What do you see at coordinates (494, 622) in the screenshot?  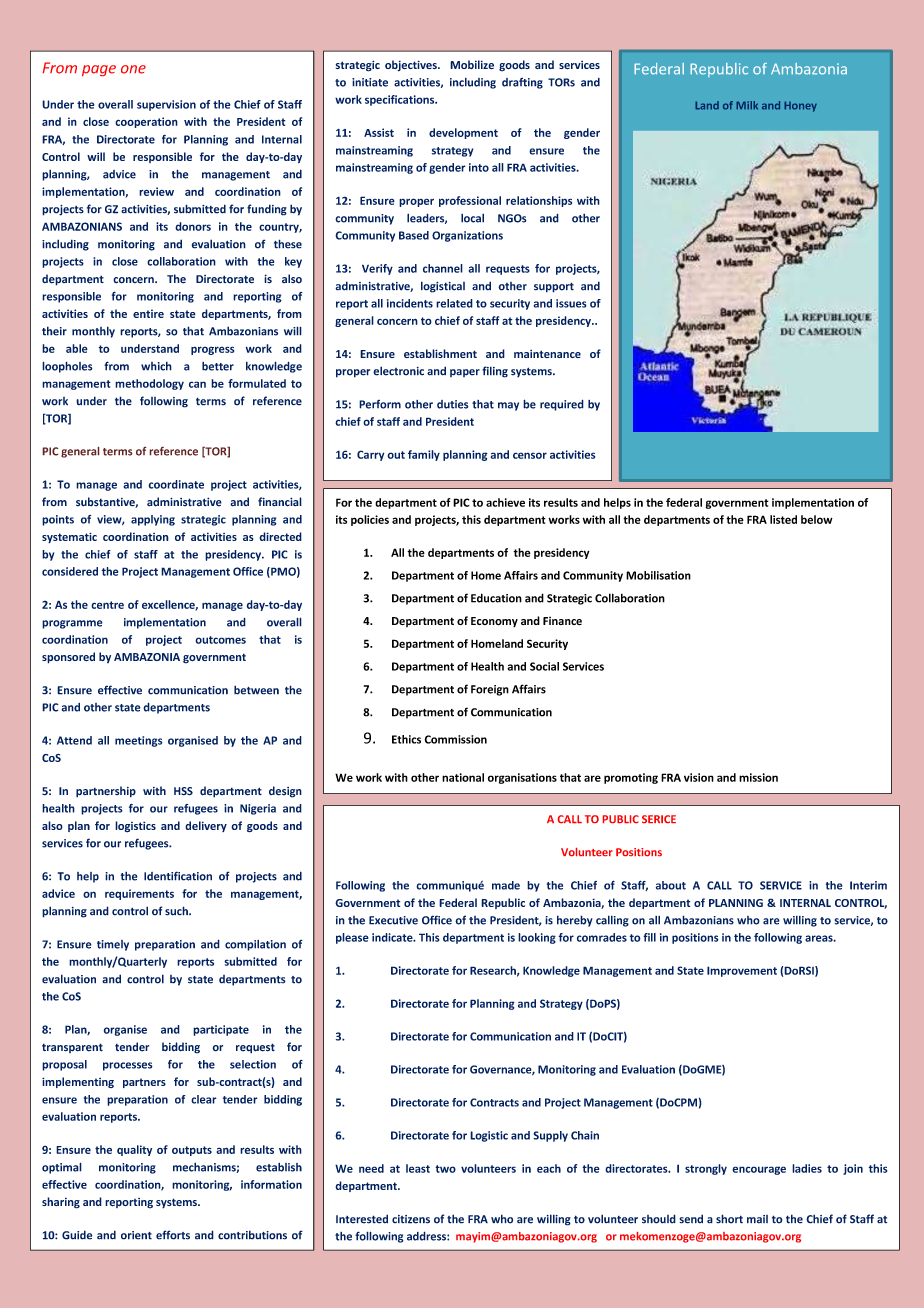 I see `Economy` at bounding box center [494, 622].
